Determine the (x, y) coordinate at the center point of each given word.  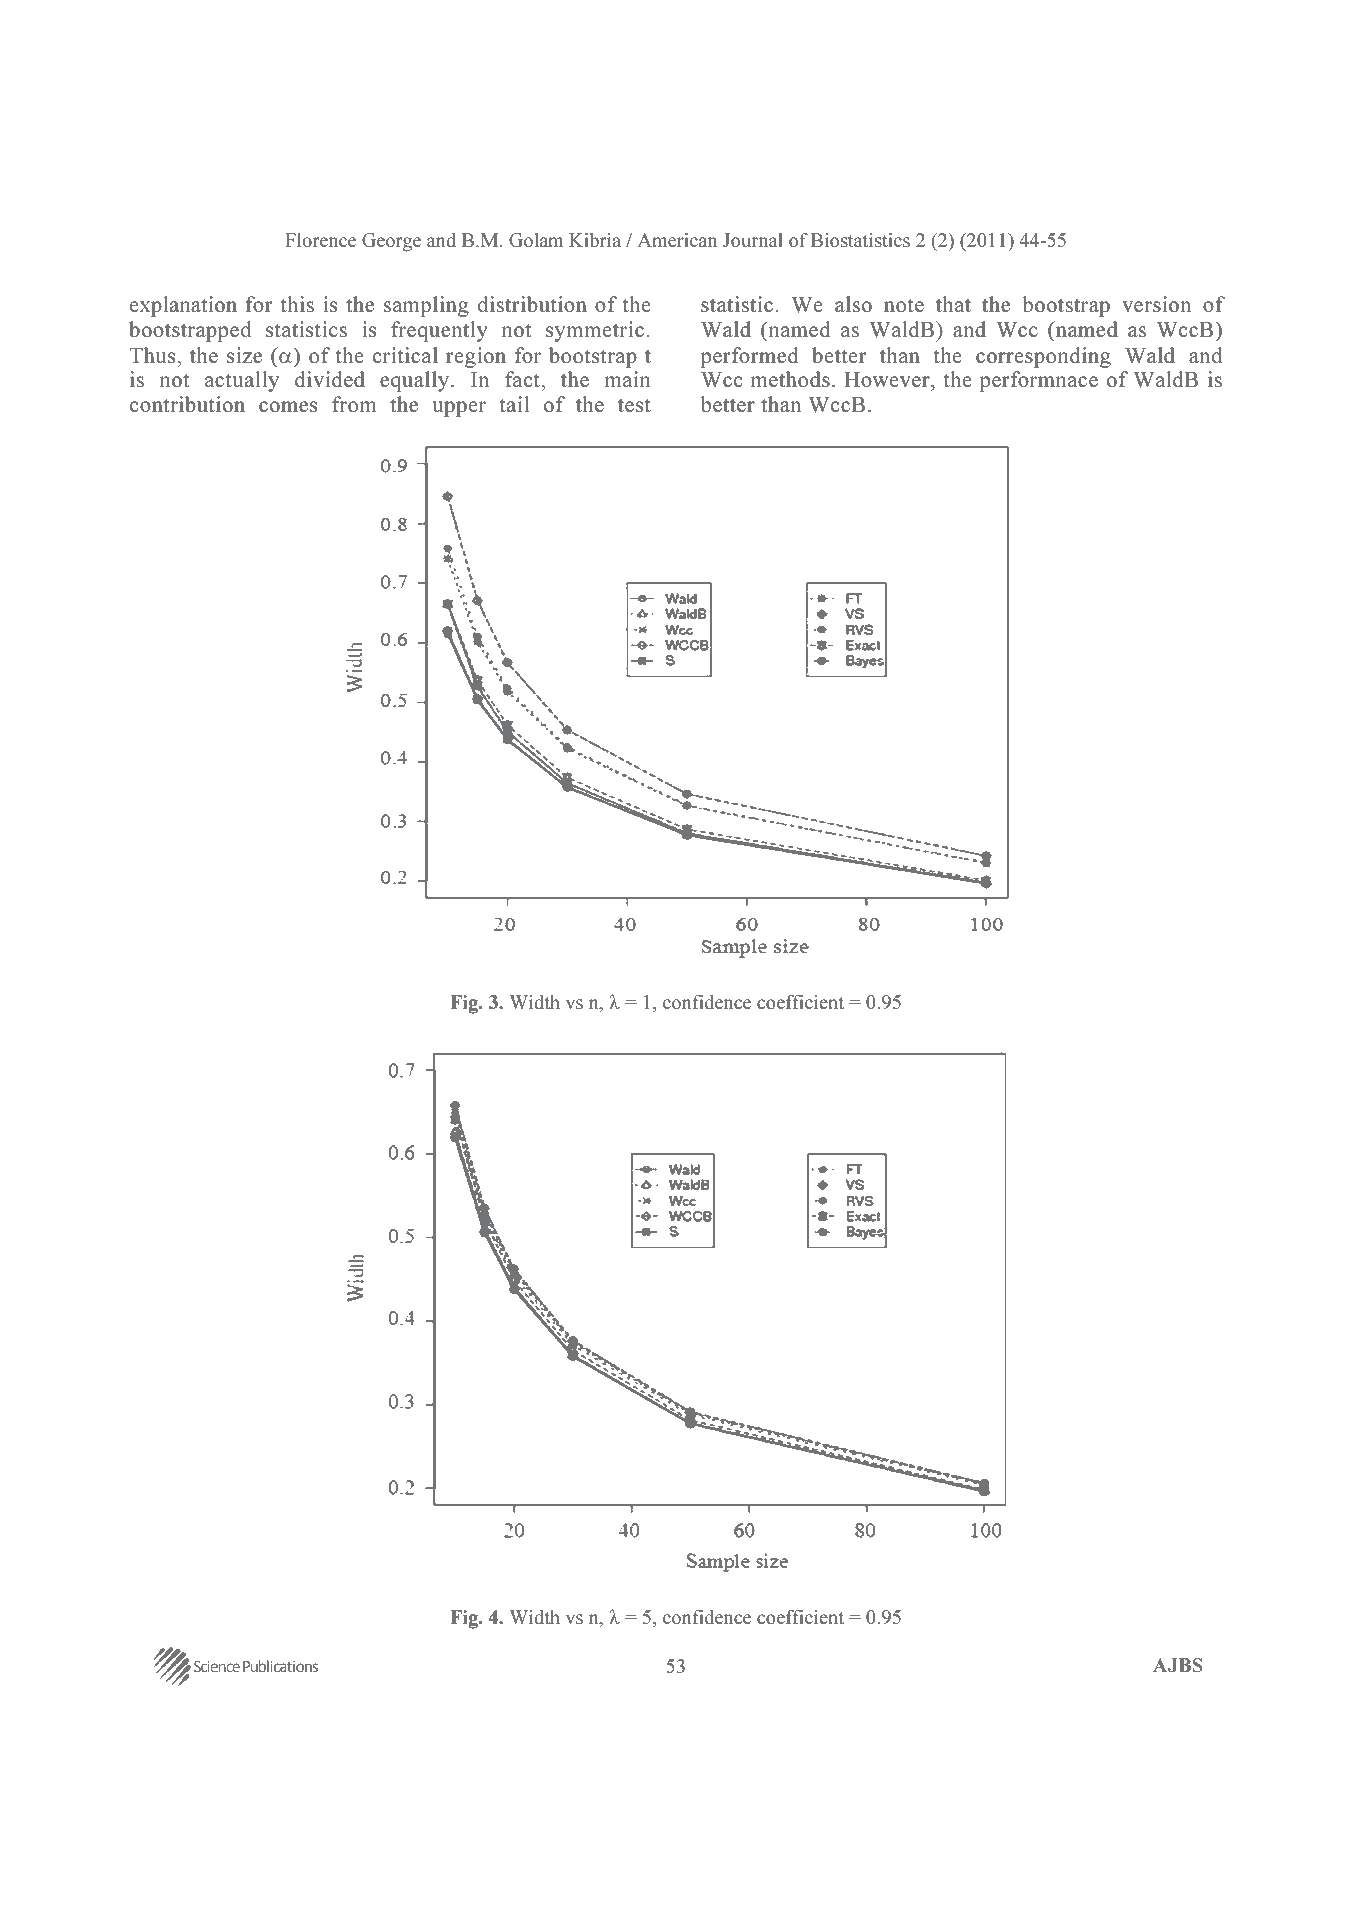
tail (514, 404)
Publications (280, 1666)
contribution (187, 404)
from (354, 404)
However (888, 381)
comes (288, 407)
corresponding (1043, 357)
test (634, 405)
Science (217, 1666)
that (953, 304)
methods (790, 379)
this (297, 304)
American (677, 240)
